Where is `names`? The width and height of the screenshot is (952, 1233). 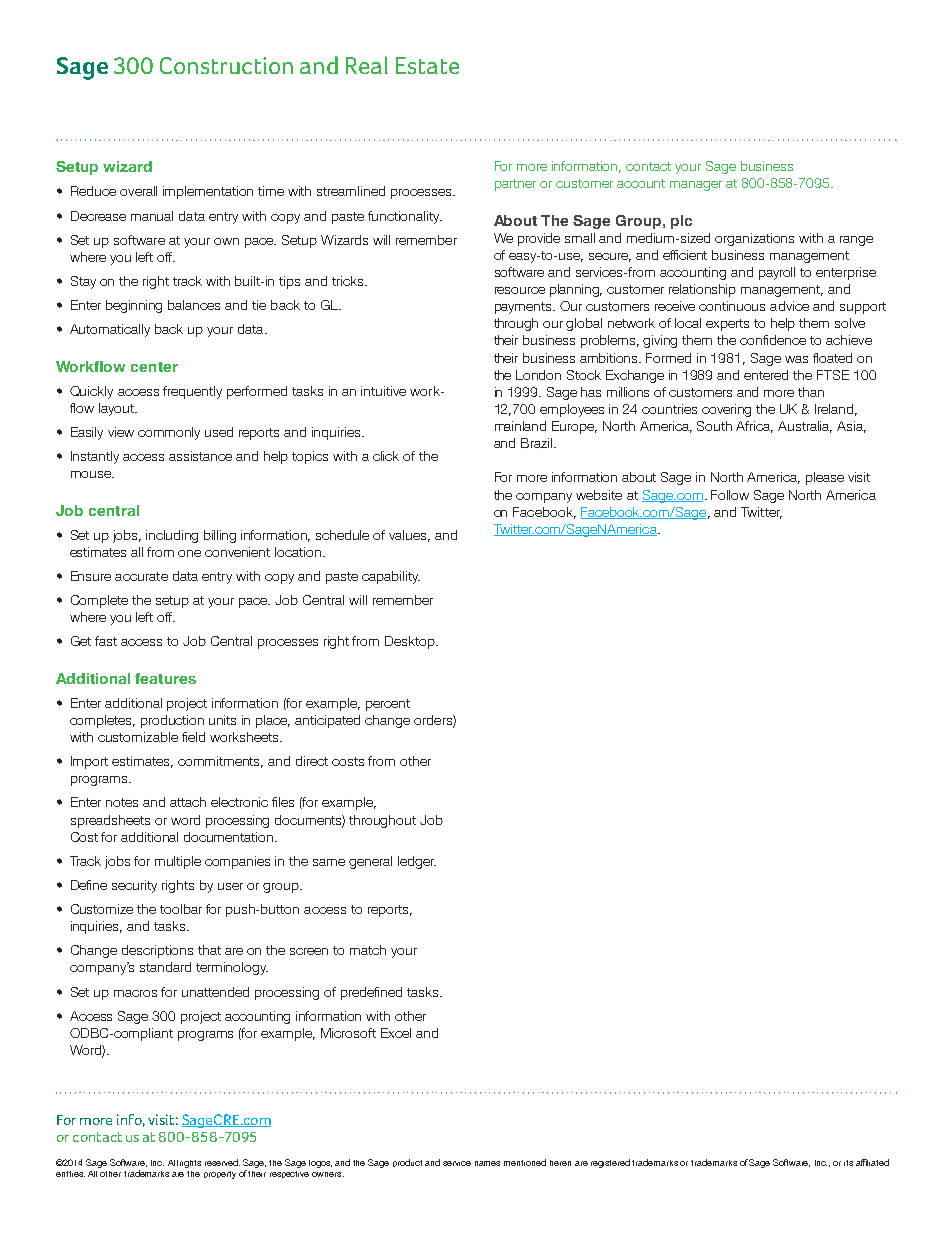
names is located at coordinates (487, 1163).
